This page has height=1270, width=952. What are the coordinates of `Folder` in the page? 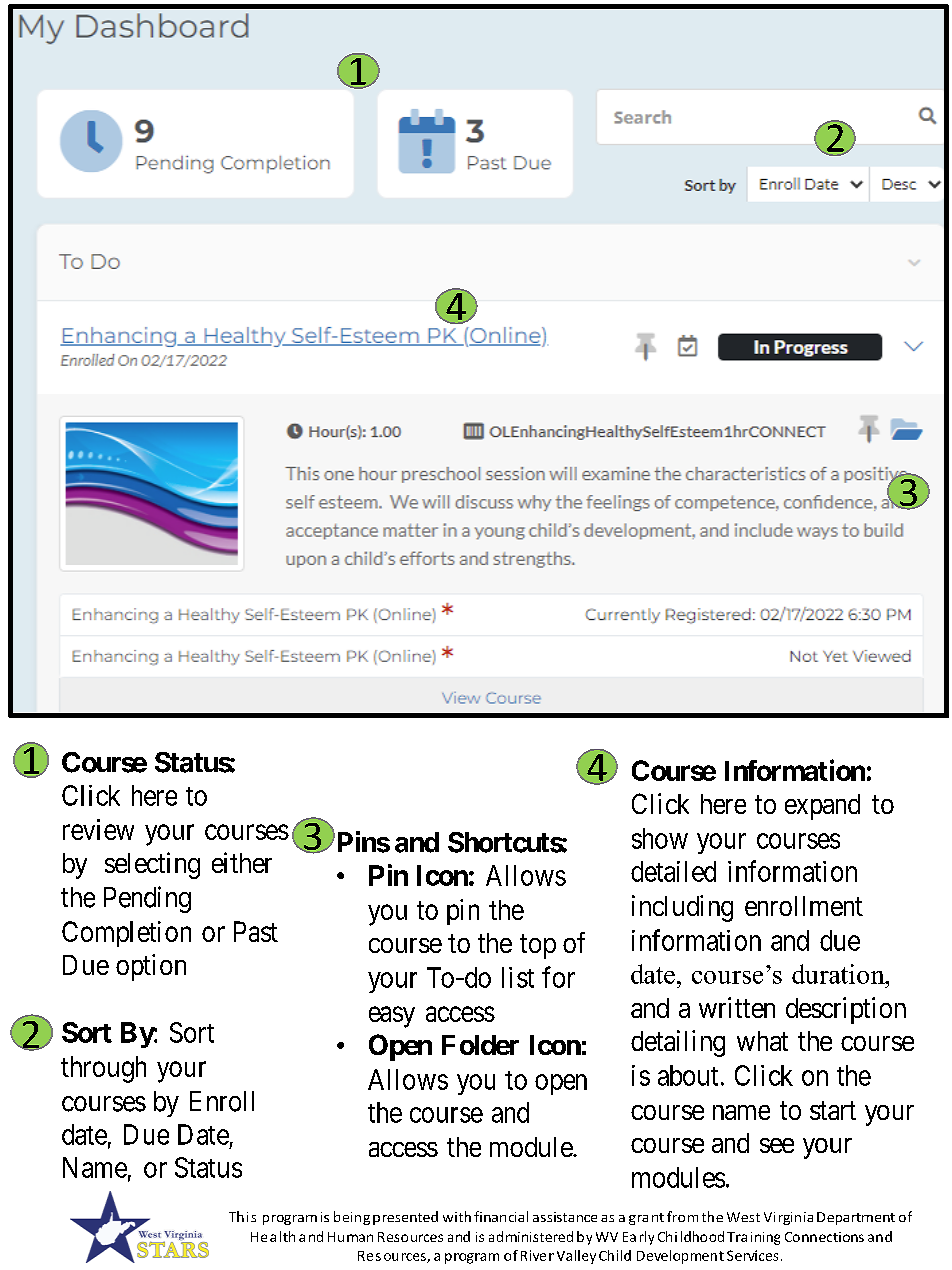 It's located at (480, 1045).
